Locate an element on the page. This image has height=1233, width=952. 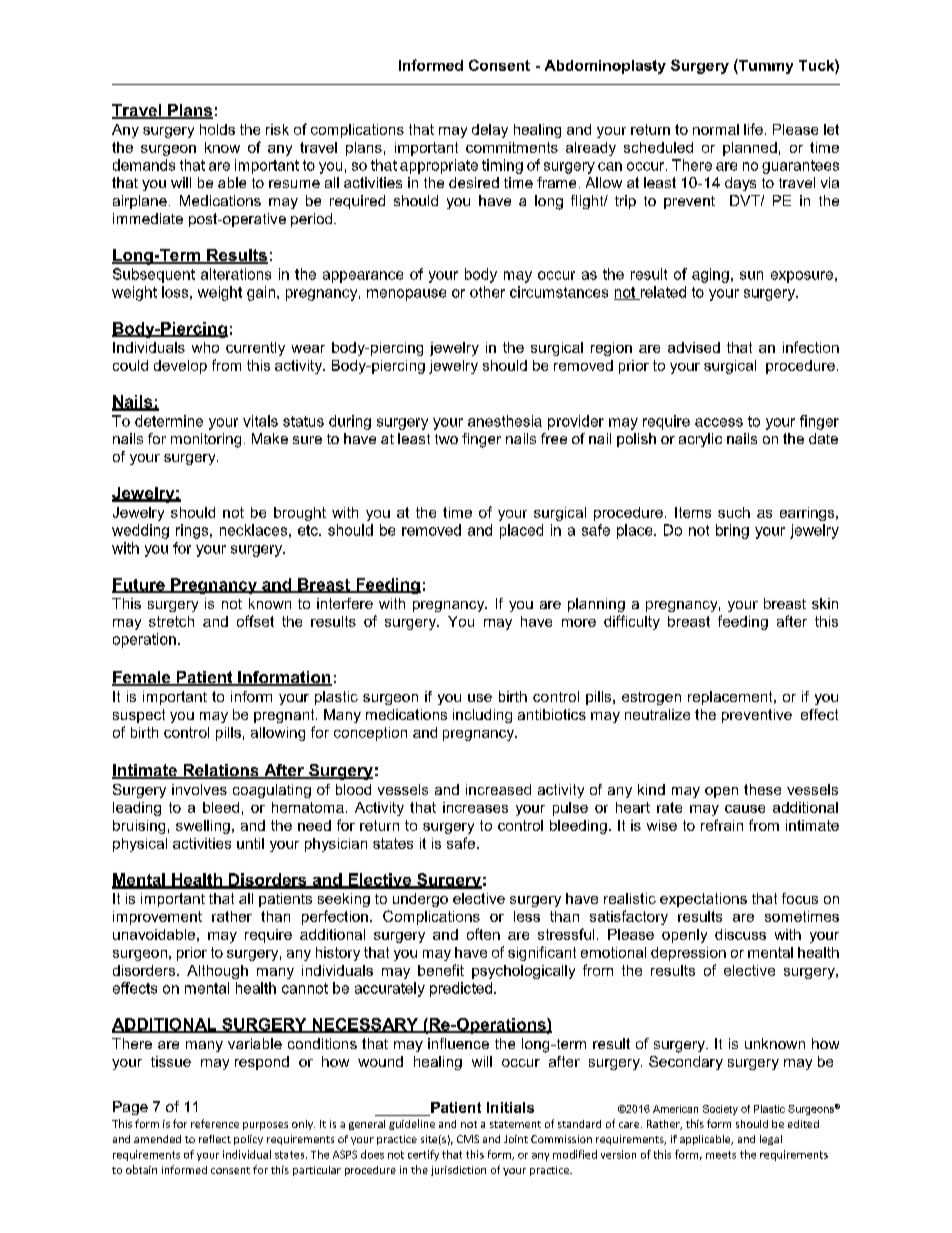
holds is located at coordinates (217, 129).
